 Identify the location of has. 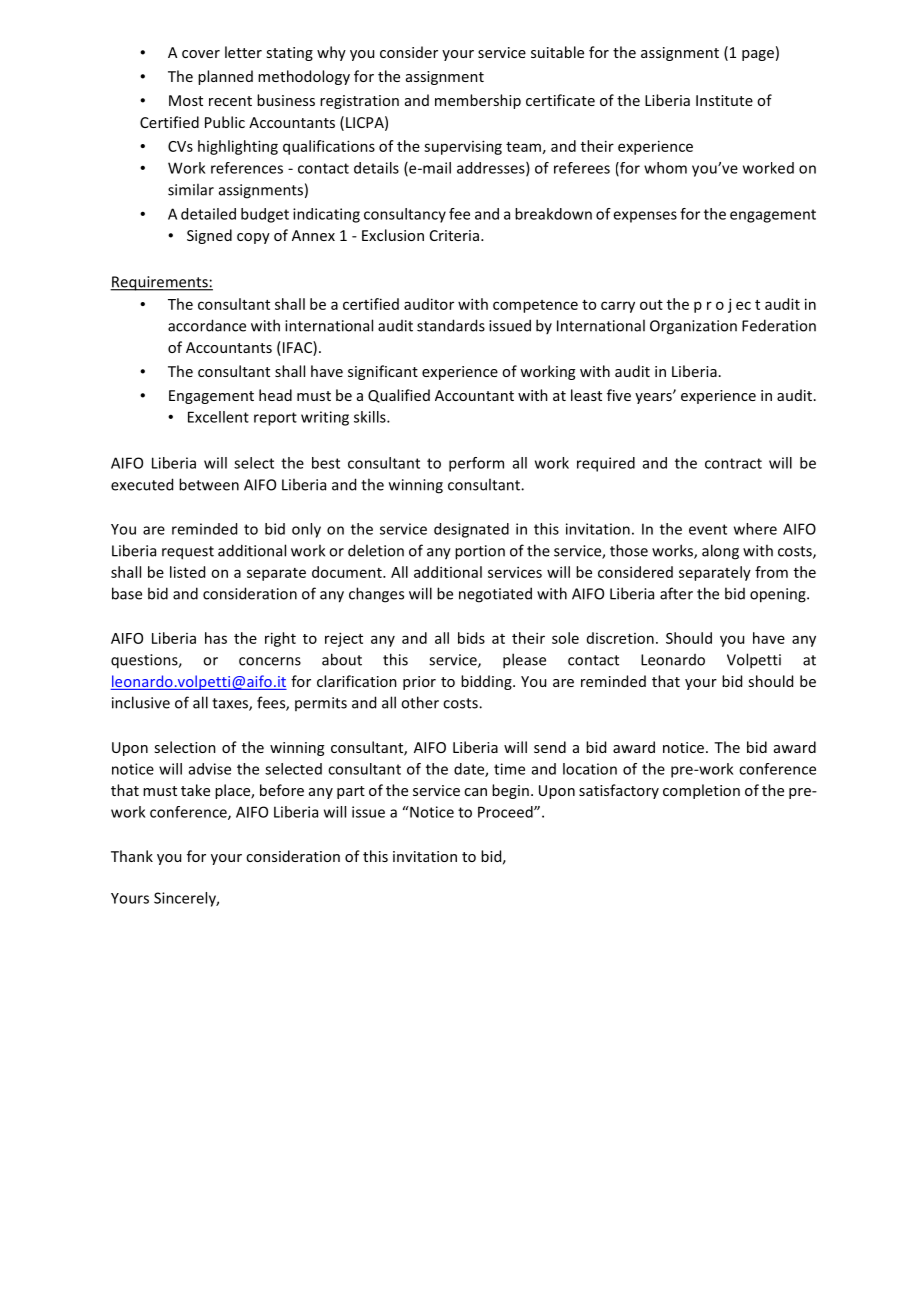
(216, 638).
